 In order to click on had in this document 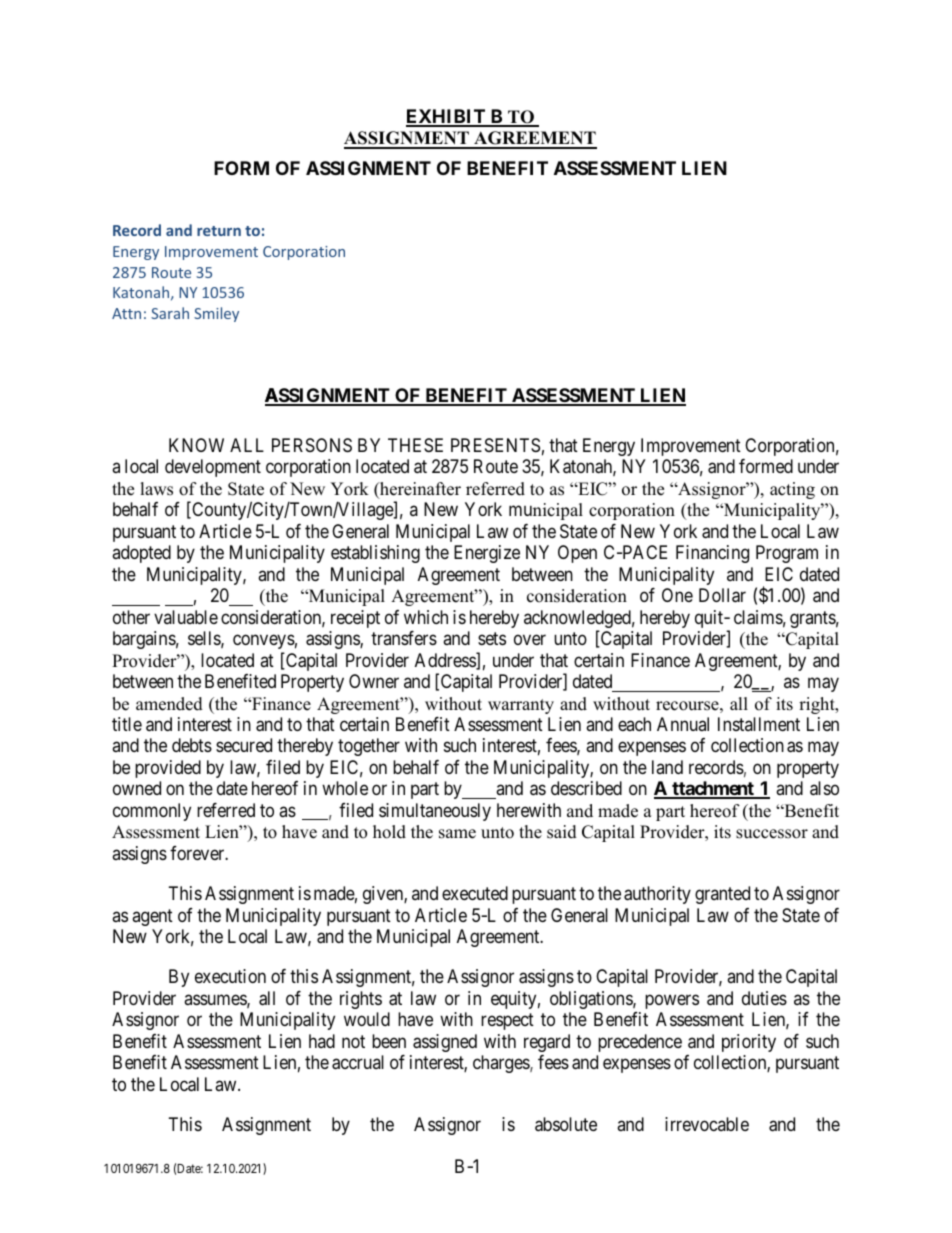, I will do `click(322, 1041)`.
